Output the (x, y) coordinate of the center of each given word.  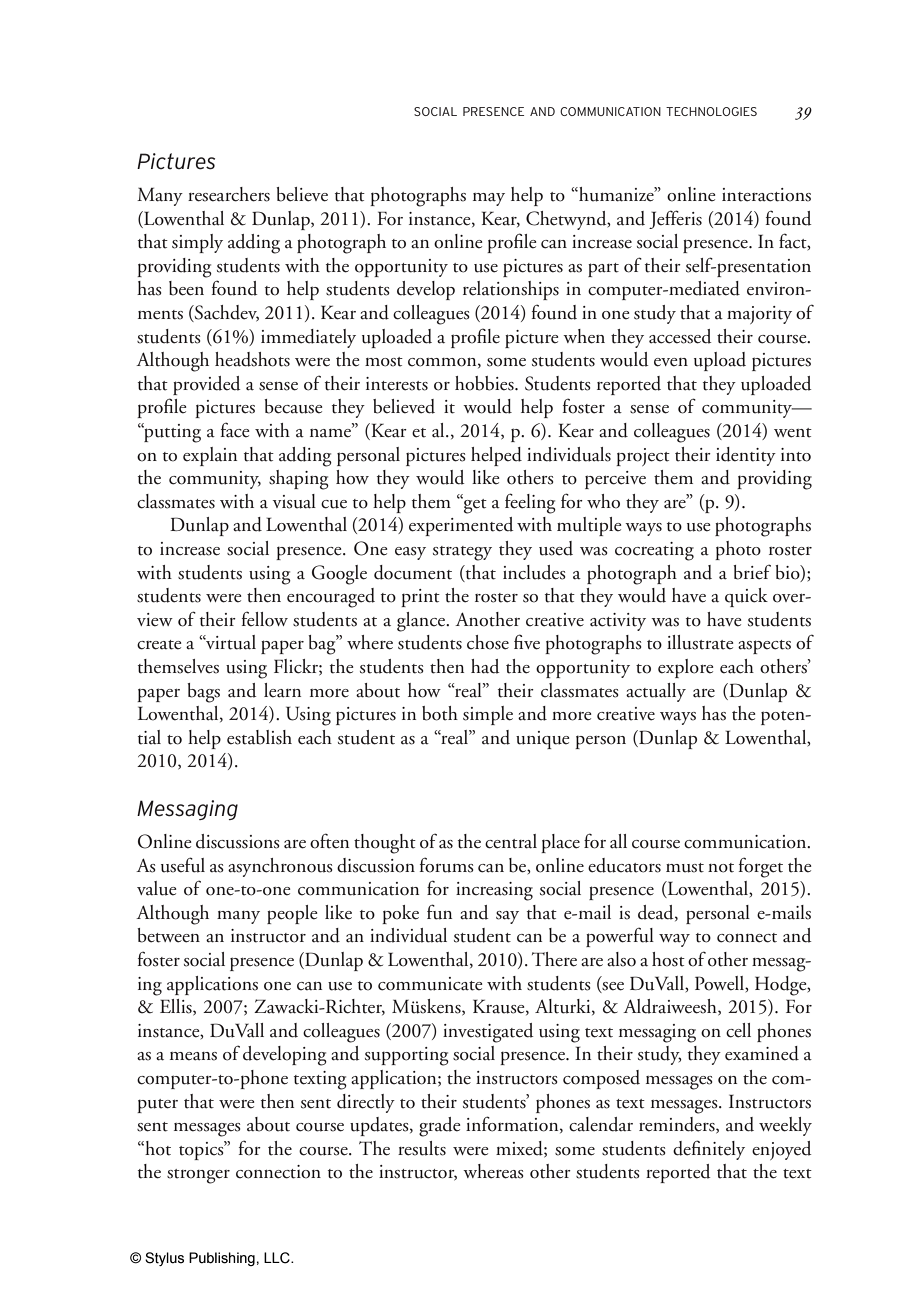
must (685, 868)
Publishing (222, 1259)
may (489, 199)
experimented (461, 526)
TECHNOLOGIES (711, 111)
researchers (229, 194)
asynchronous (280, 867)
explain (210, 456)
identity (746, 456)
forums (447, 865)
